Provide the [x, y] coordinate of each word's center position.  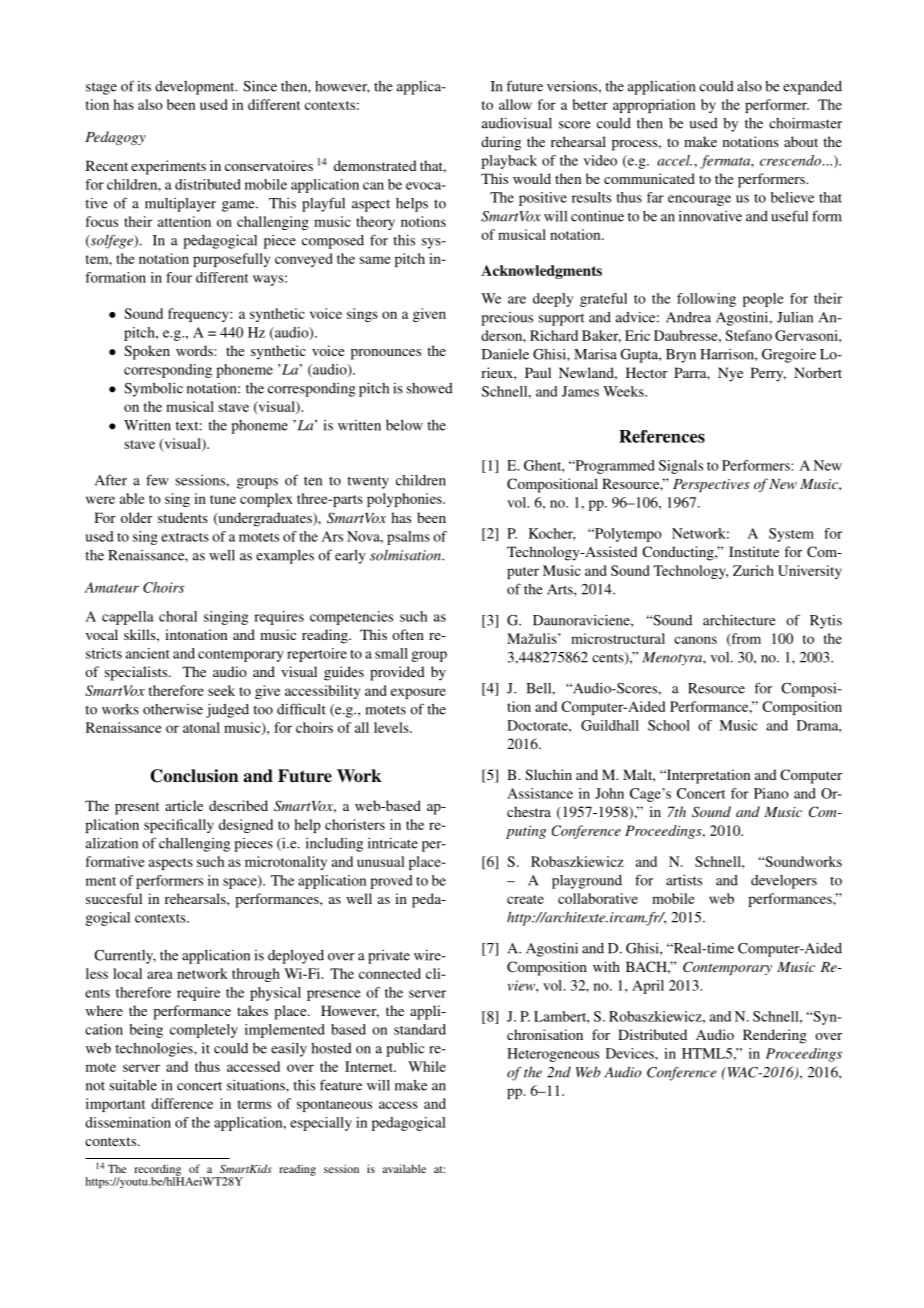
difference [182, 1103]
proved [391, 882]
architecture [739, 620]
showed [429, 388]
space [241, 882]
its [144, 86]
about [801, 141]
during [501, 143]
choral [178, 616]
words [194, 350]
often [408, 634]
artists [684, 880]
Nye [730, 374]
